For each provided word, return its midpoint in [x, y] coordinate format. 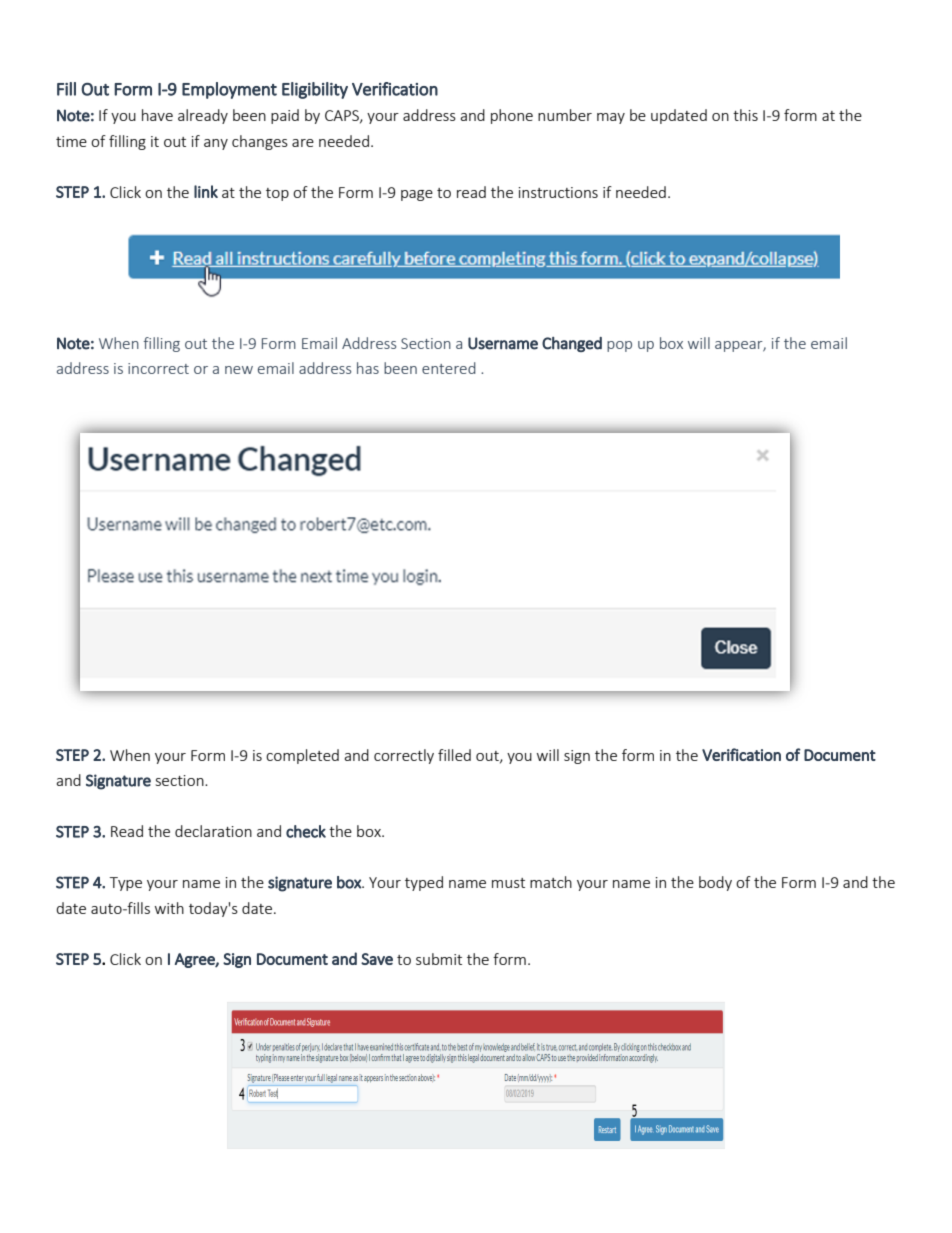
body [715, 883]
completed [302, 756]
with [169, 908]
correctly [404, 756]
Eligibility [315, 90]
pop [619, 346]
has [368, 368]
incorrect [158, 368]
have [157, 115]
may [611, 118]
